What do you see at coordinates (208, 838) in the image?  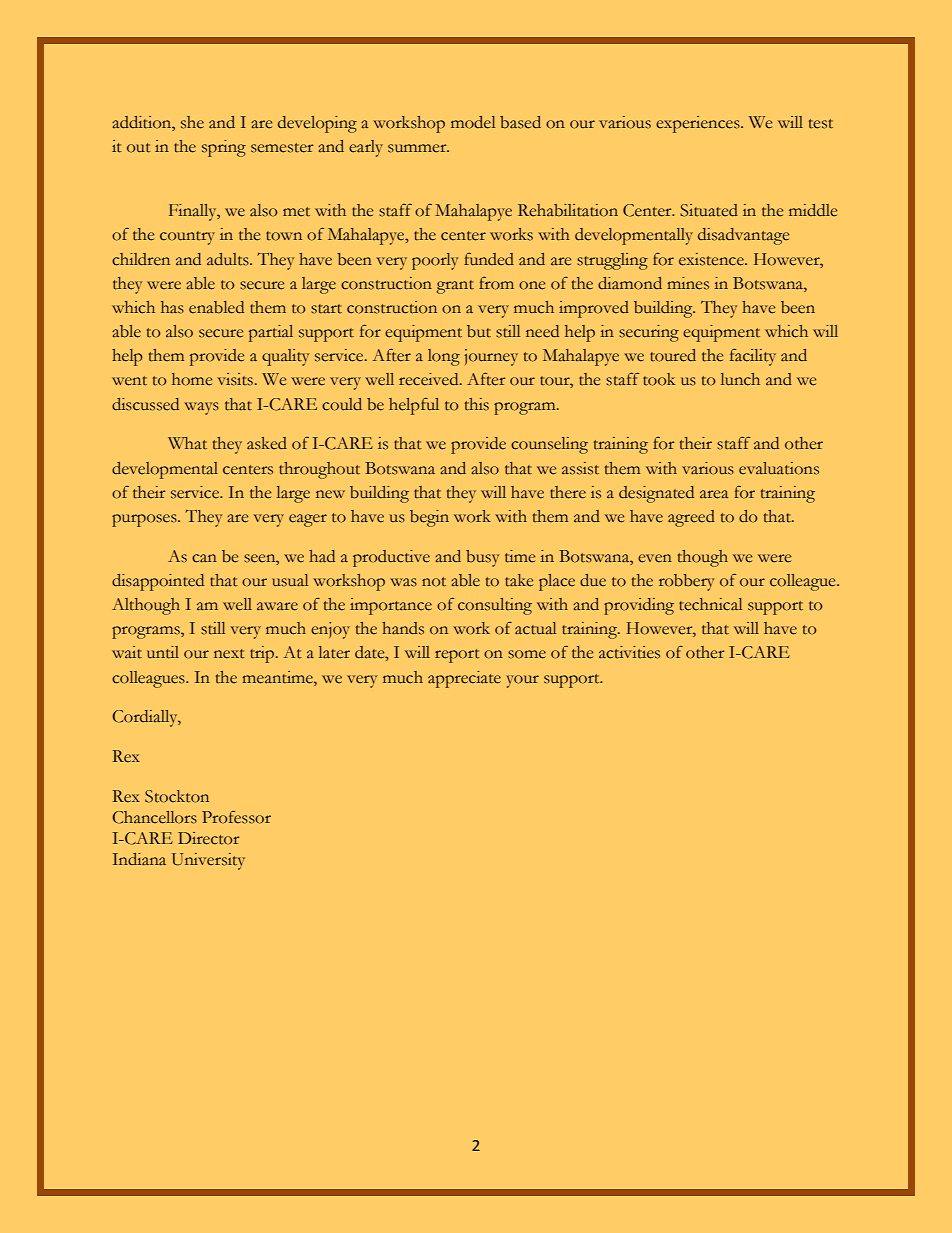 I see `Director` at bounding box center [208, 838].
